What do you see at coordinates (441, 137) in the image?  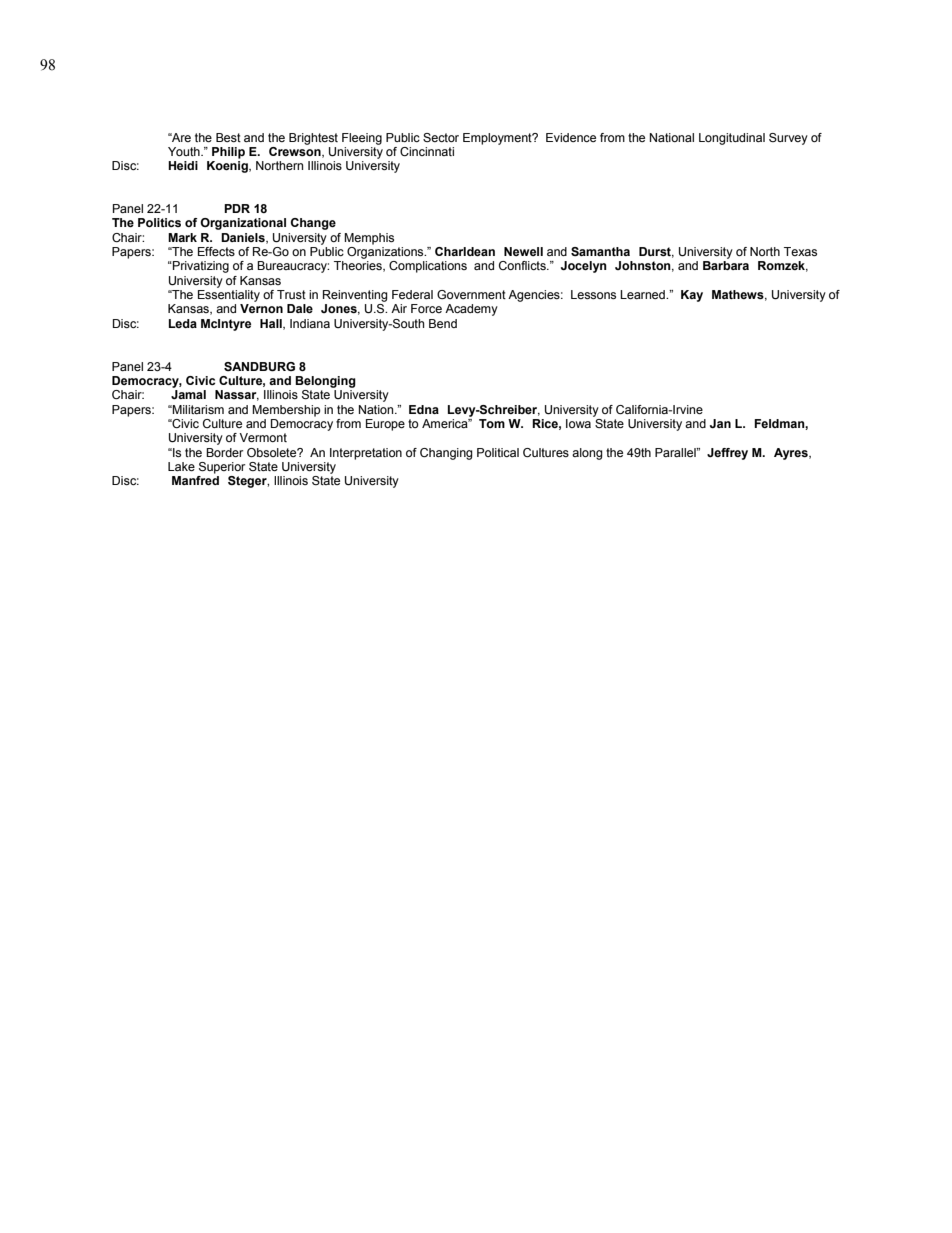 I see `Sector` at bounding box center [441, 137].
